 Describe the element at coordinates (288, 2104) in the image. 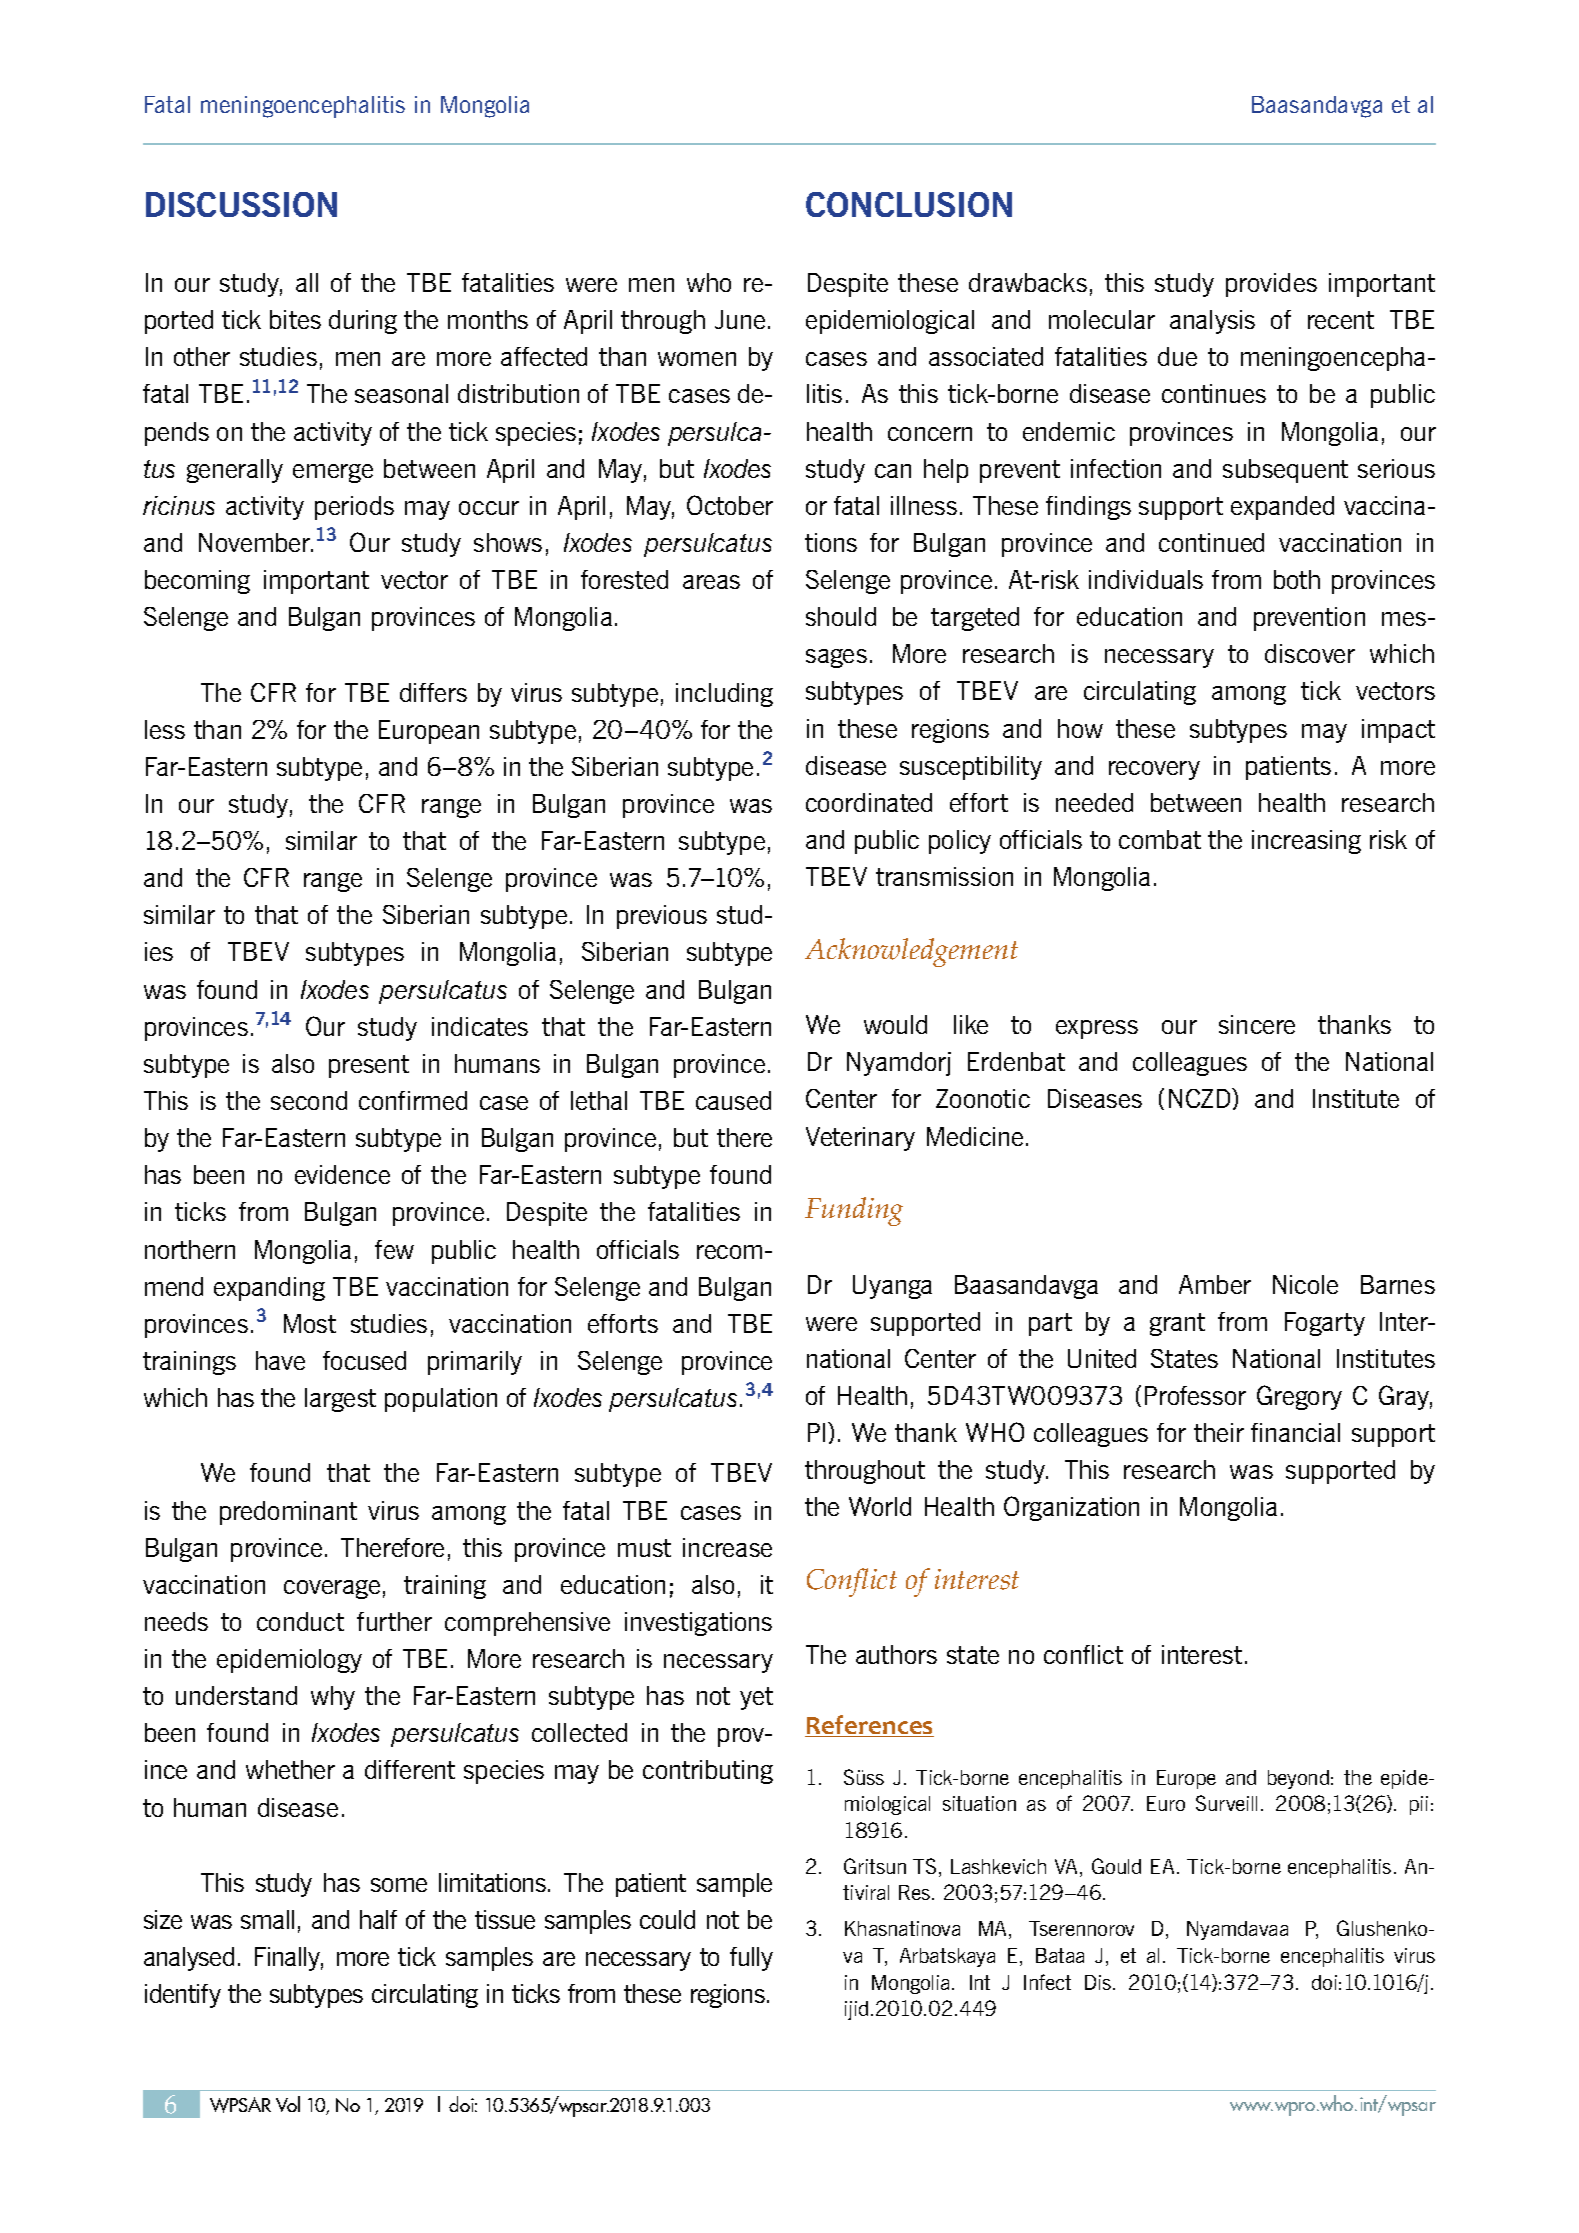

I see `Vol` at that location.
